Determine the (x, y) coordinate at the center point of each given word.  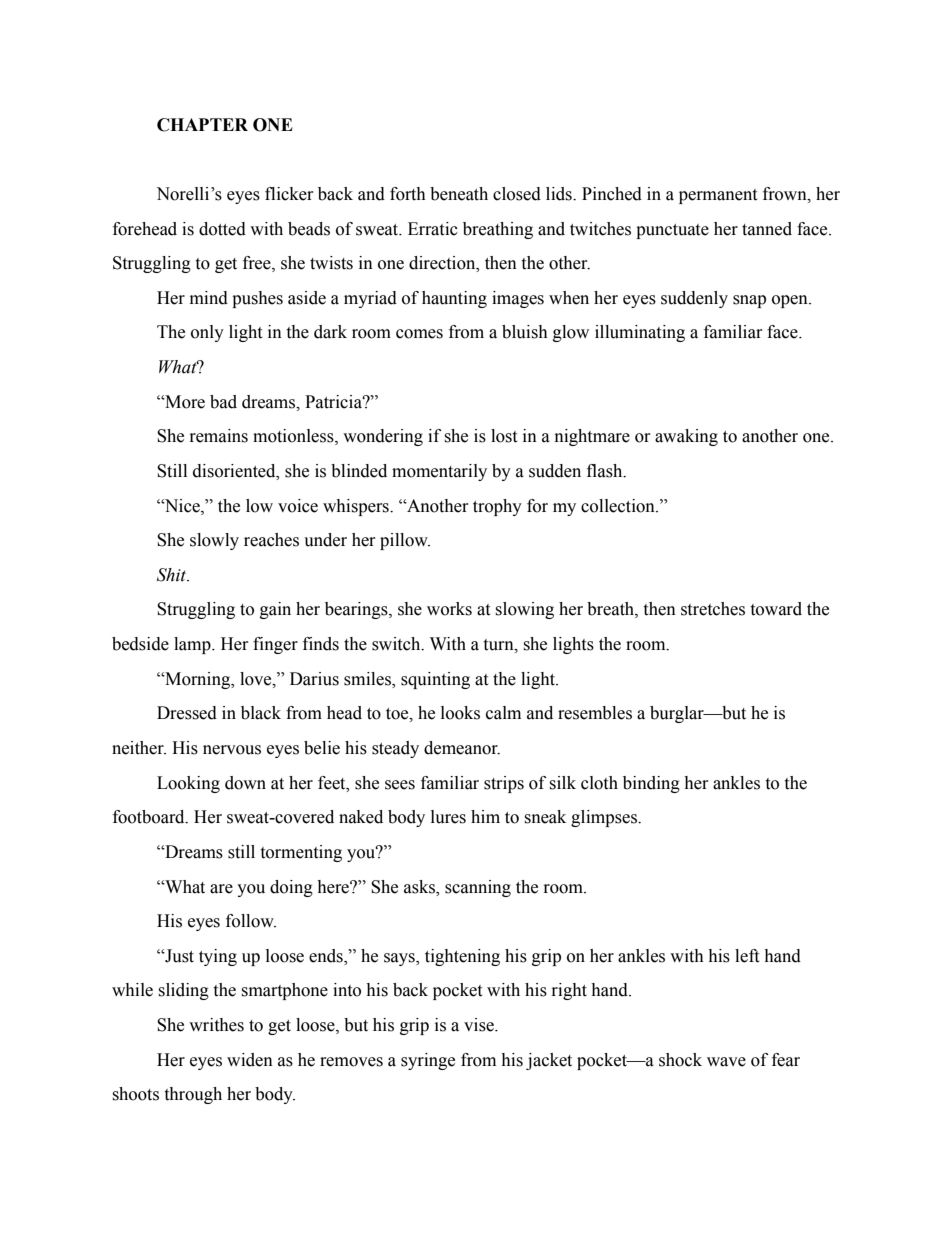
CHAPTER (202, 125)
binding (651, 784)
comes (419, 334)
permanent (718, 196)
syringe (428, 1061)
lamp (193, 645)
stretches (713, 609)
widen (250, 1060)
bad (223, 402)
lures (448, 817)
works (449, 609)
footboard (150, 817)
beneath (459, 194)
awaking (686, 437)
